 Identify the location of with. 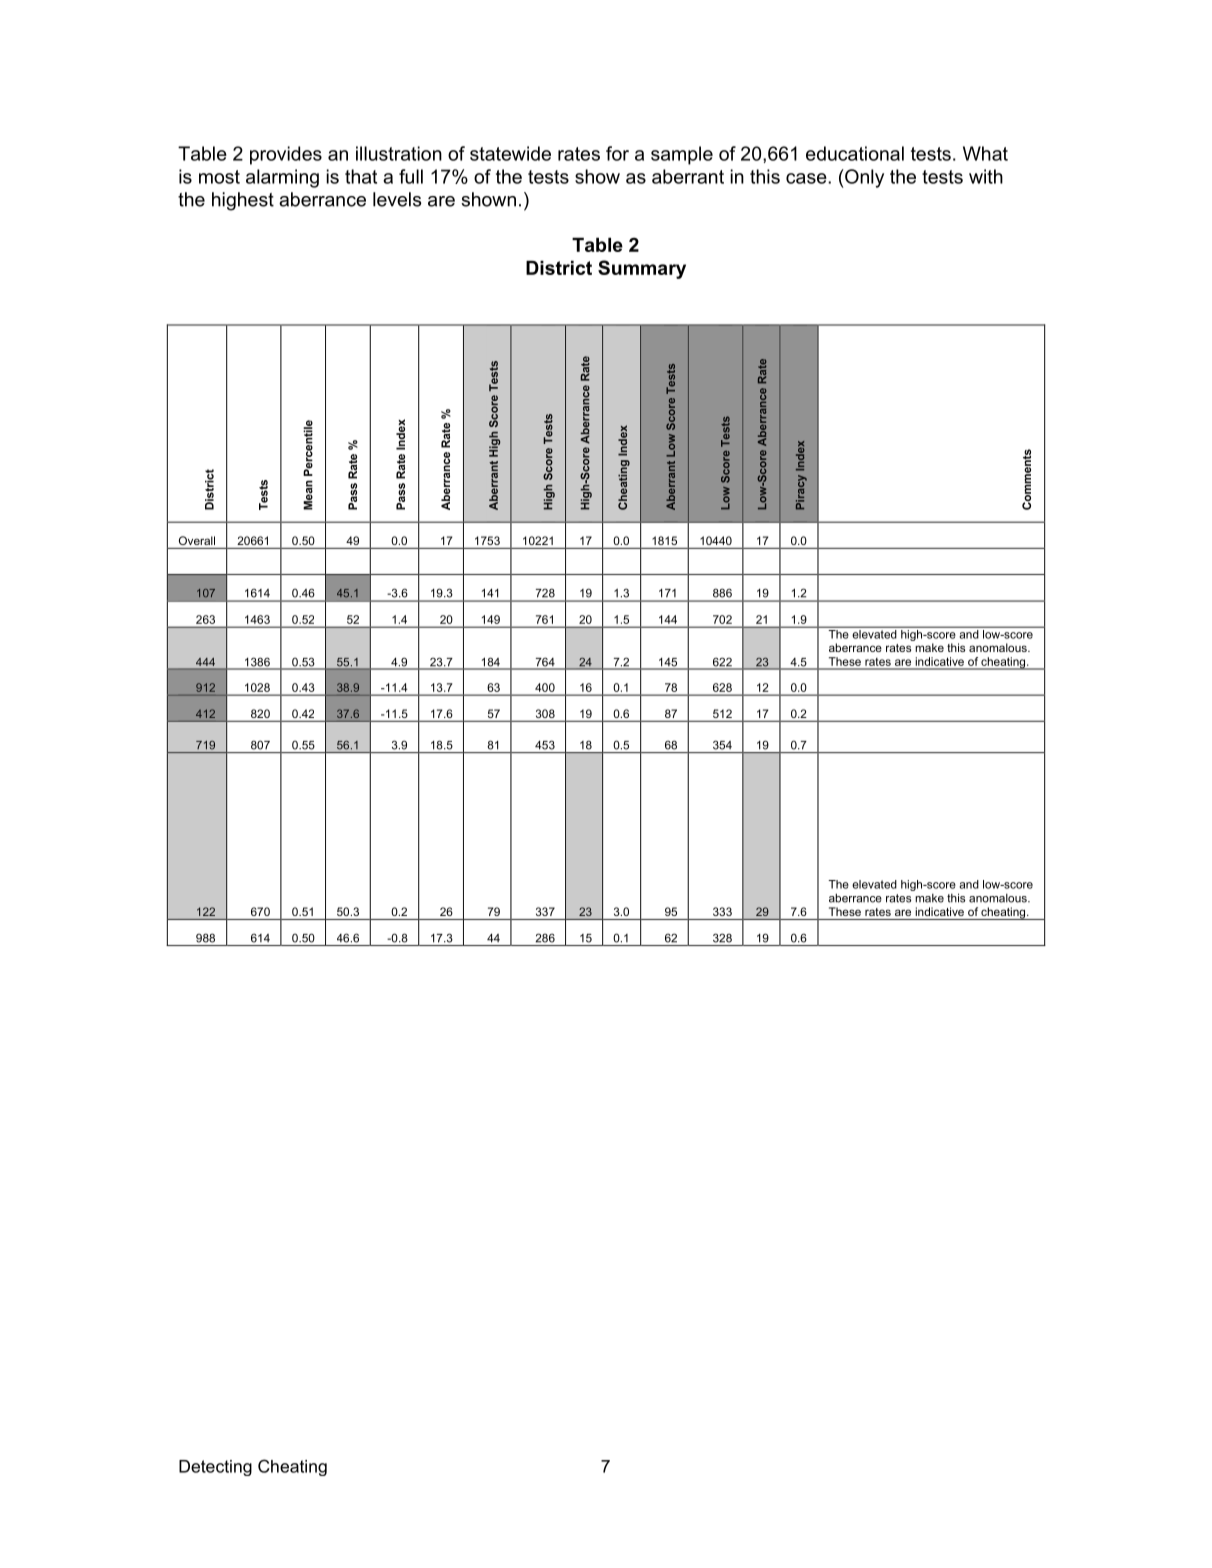
(986, 176).
